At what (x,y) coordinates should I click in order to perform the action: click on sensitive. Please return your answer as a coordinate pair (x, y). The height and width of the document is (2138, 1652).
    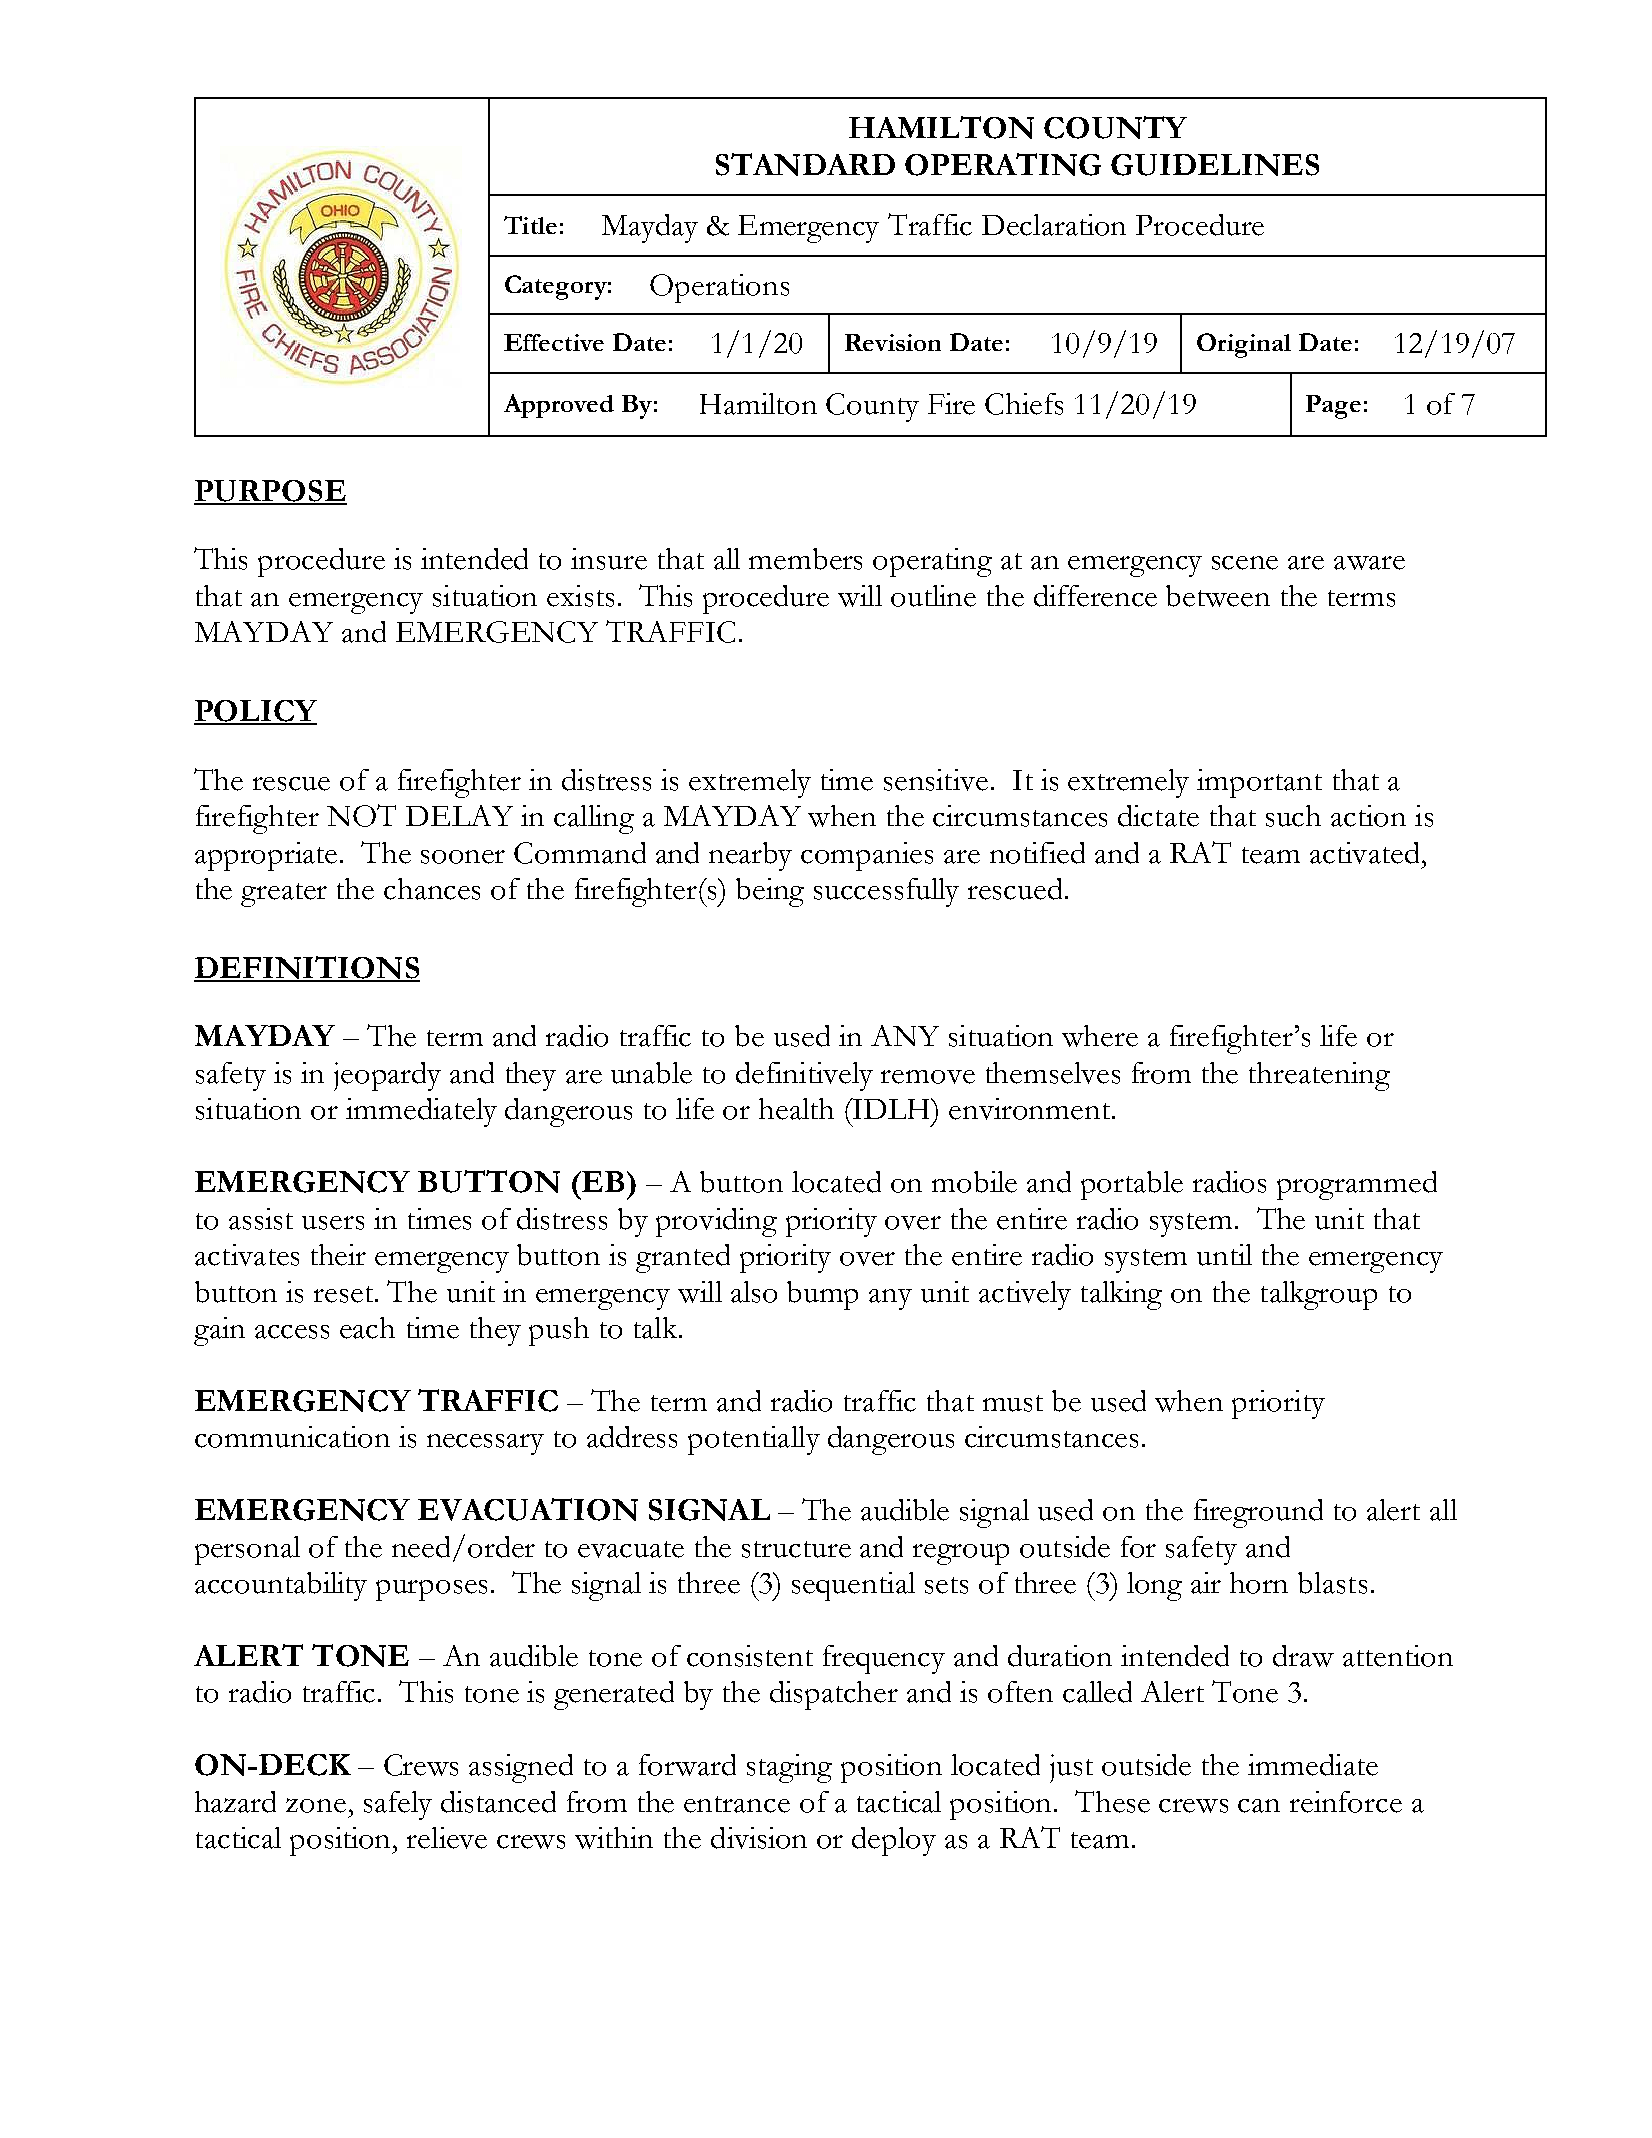
    Looking at the image, I should click on (936, 780).
